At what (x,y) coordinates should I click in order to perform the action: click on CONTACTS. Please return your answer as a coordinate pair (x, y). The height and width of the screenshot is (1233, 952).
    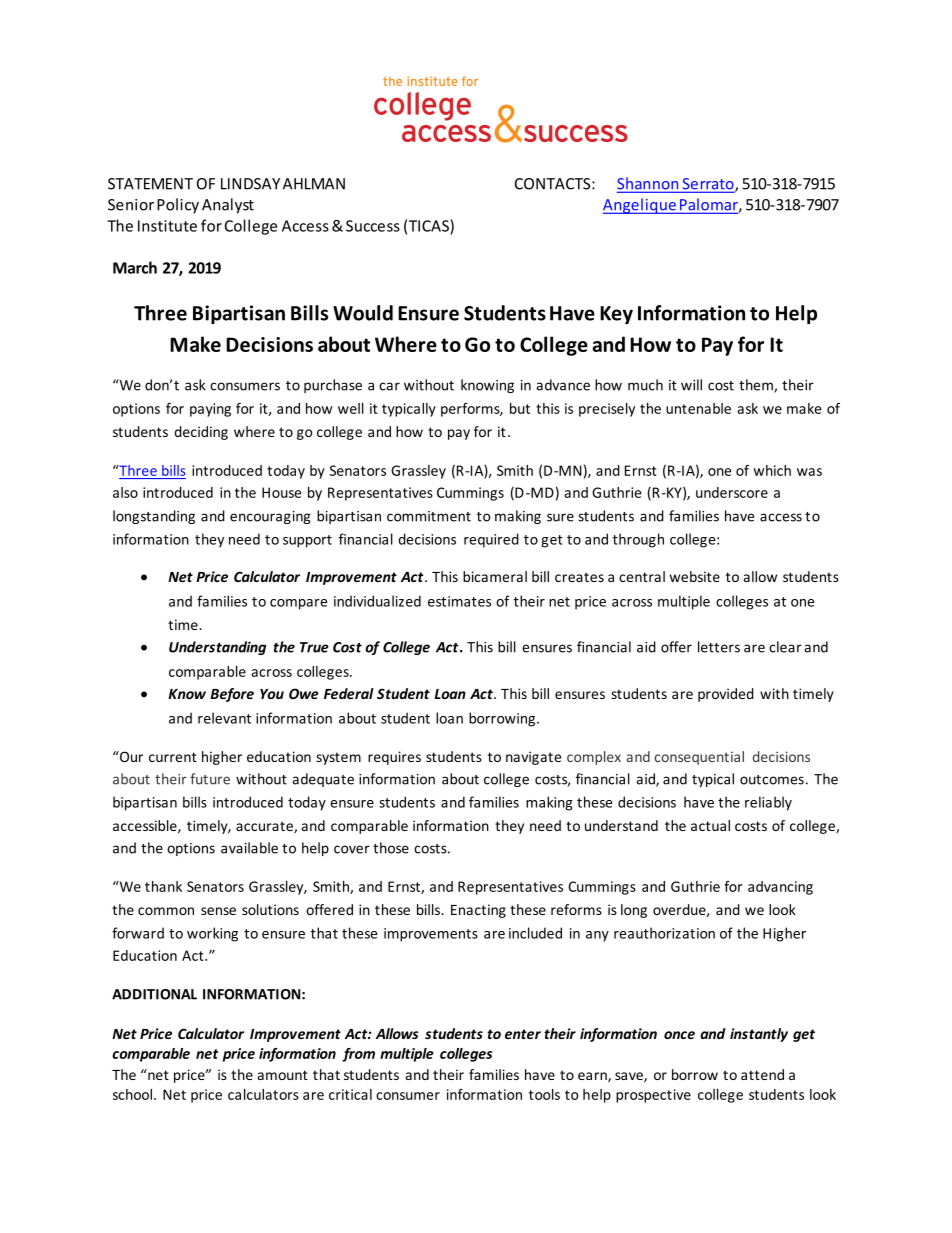
    Looking at the image, I should click on (554, 184).
